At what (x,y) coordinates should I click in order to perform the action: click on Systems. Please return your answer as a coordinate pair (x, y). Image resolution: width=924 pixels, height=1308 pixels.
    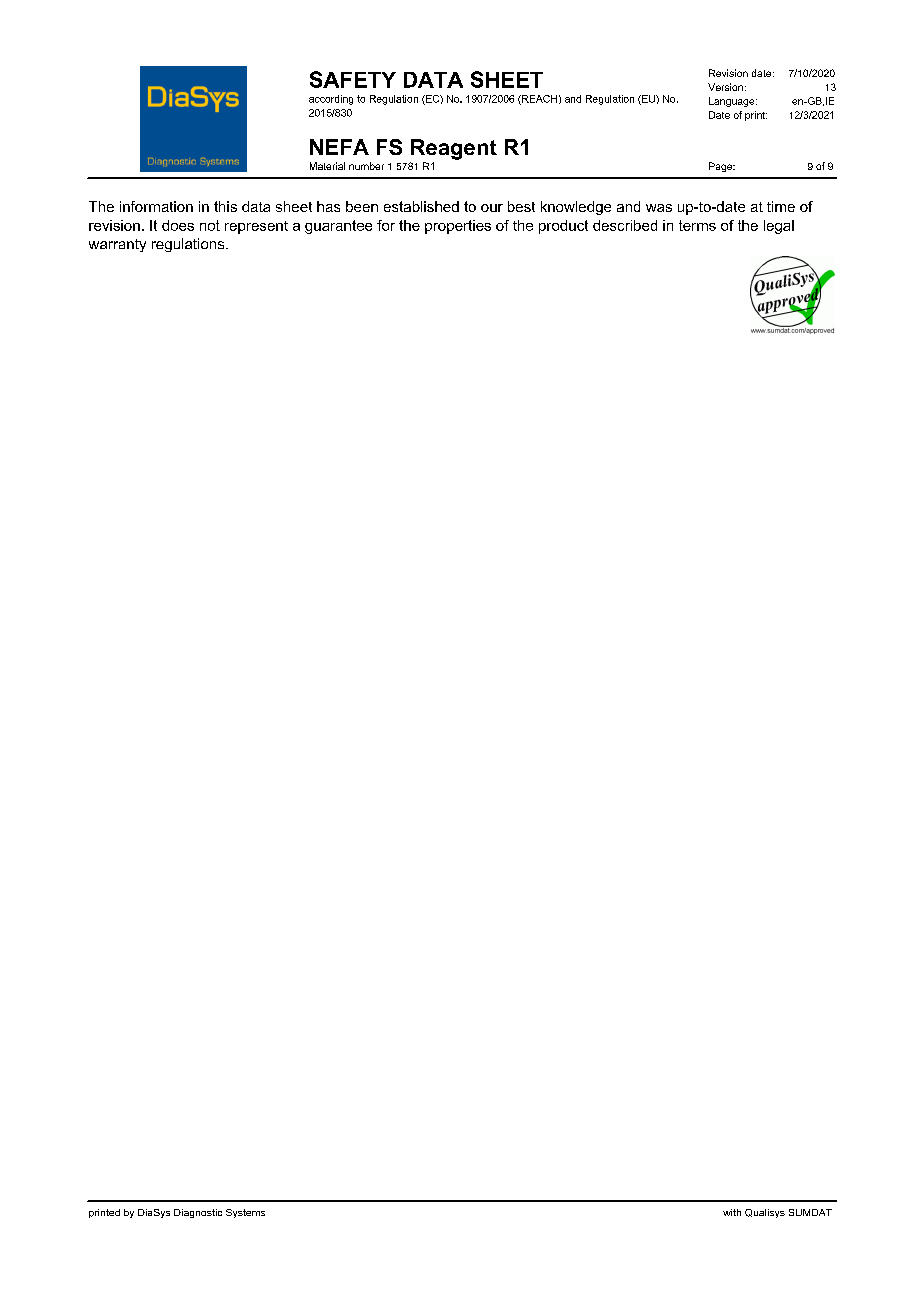
    Looking at the image, I should click on (245, 1213).
